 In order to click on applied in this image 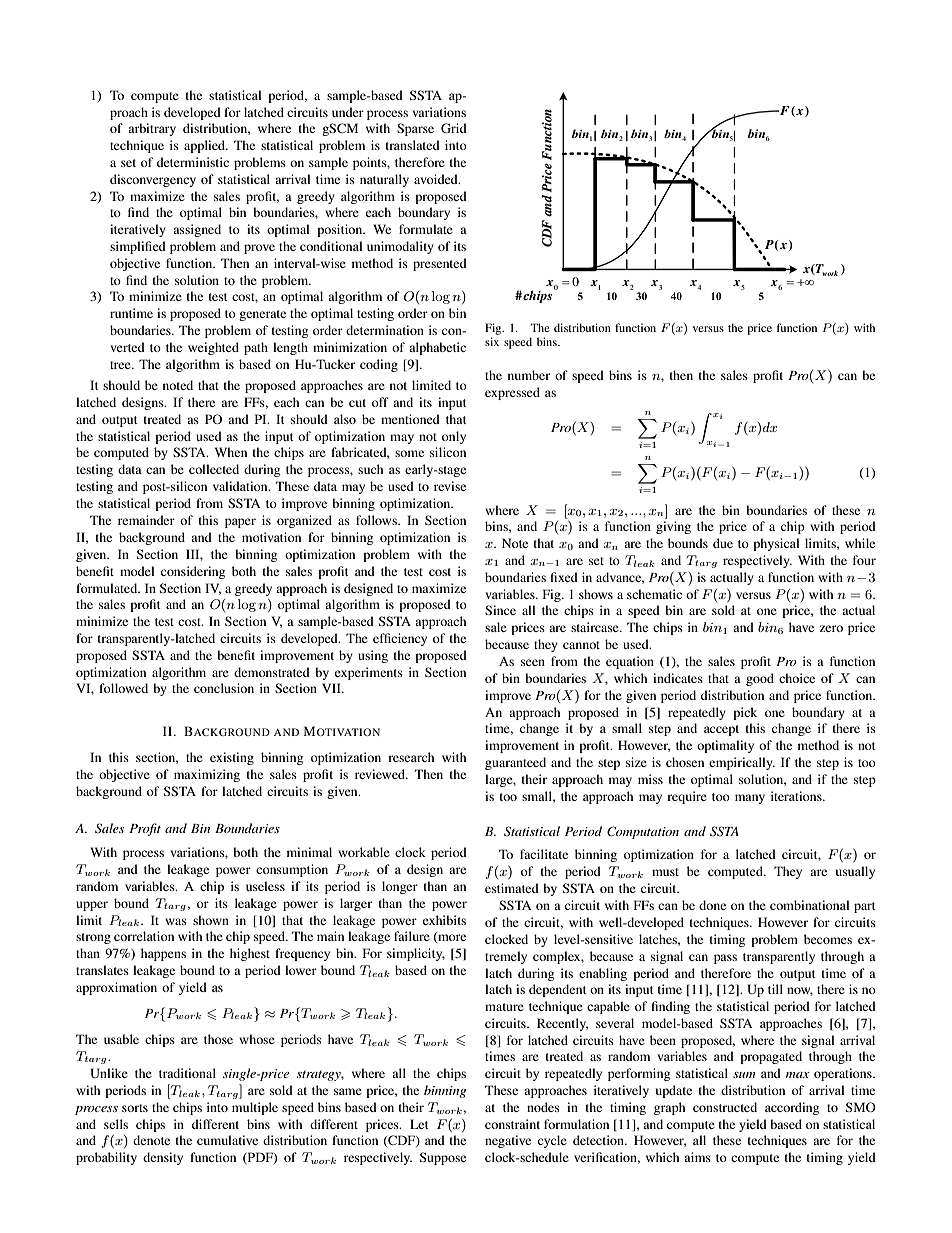, I will do `click(206, 146)`.
